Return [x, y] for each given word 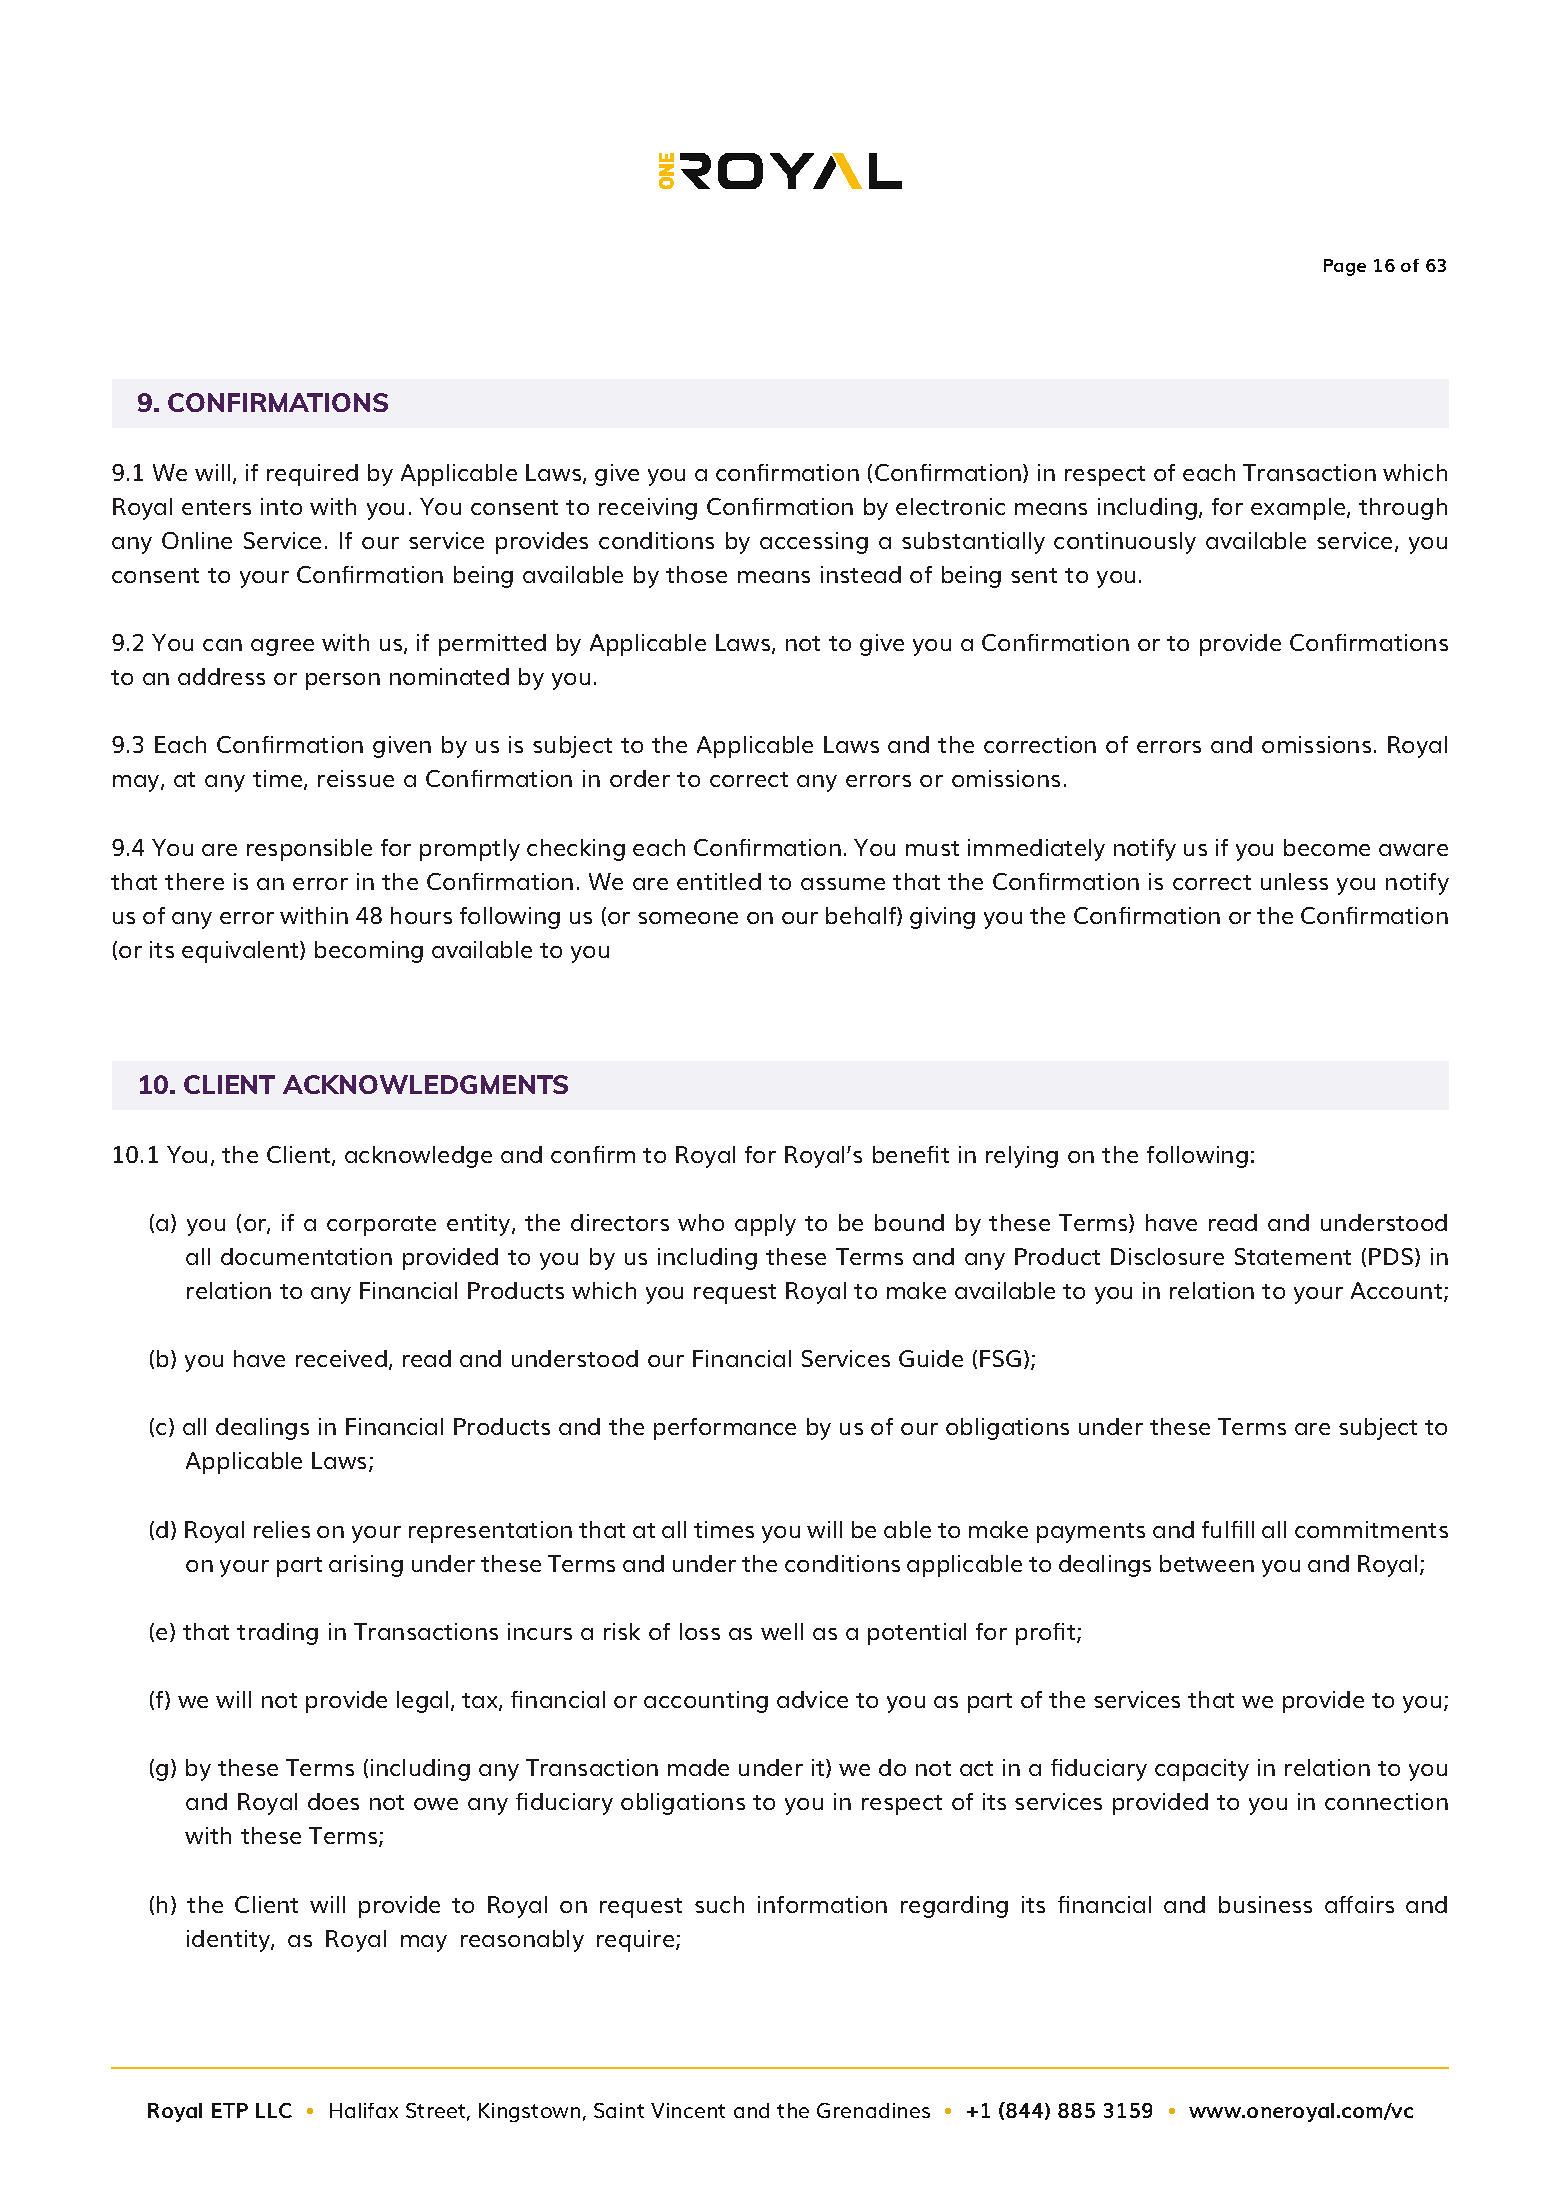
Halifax [364, 2110]
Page [1345, 267]
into [281, 506]
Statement [1293, 1256]
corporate [381, 1226]
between [1207, 1563]
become [1327, 847]
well [782, 1631]
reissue [356, 778]
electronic [950, 506]
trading [277, 1634]
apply [765, 1225]
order [640, 778]
